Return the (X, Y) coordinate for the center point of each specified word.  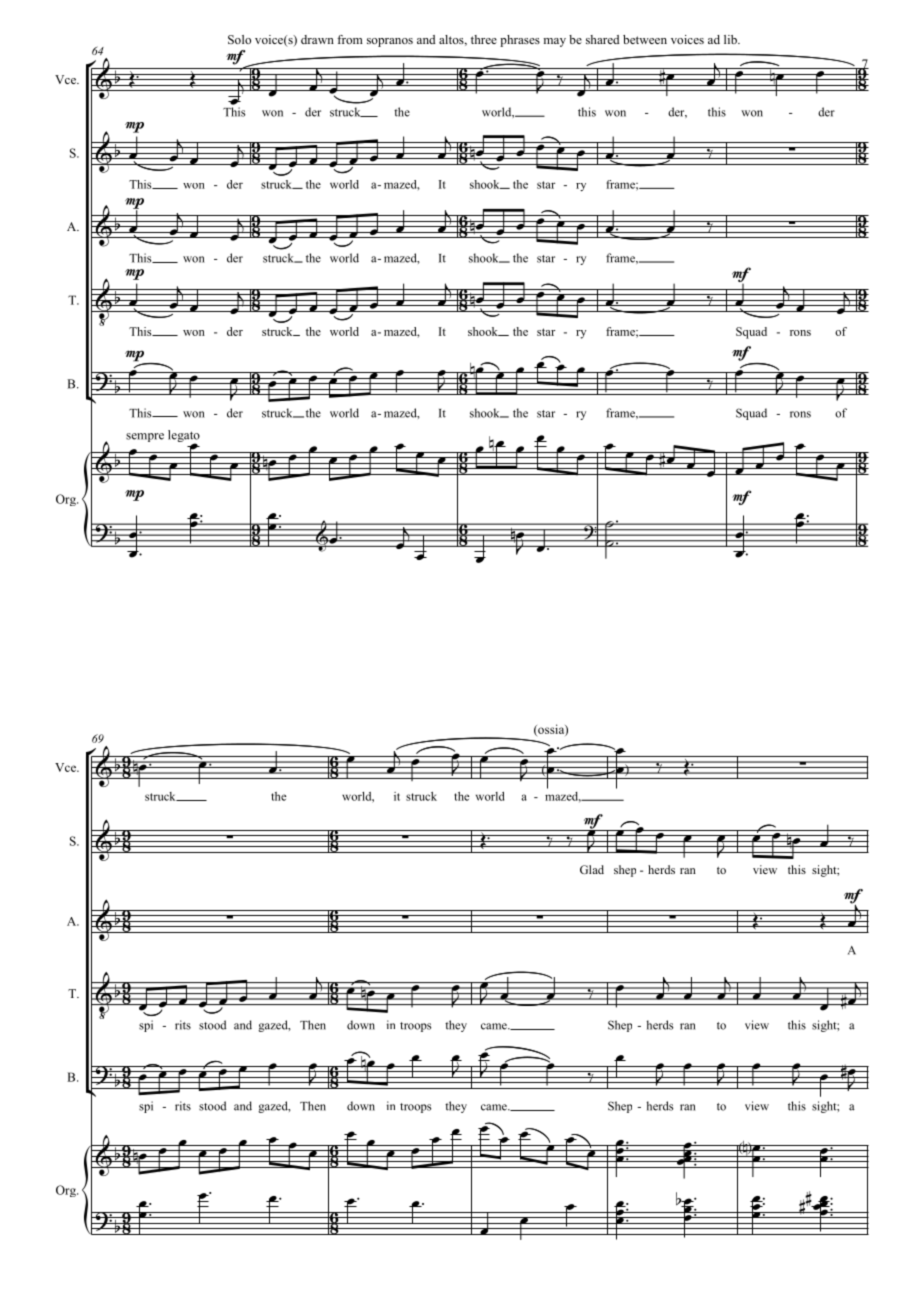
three (484, 39)
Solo (239, 39)
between (645, 39)
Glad (592, 869)
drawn (317, 39)
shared (603, 39)
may (554, 42)
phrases (520, 41)
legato (184, 437)
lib (731, 39)
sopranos (390, 42)
